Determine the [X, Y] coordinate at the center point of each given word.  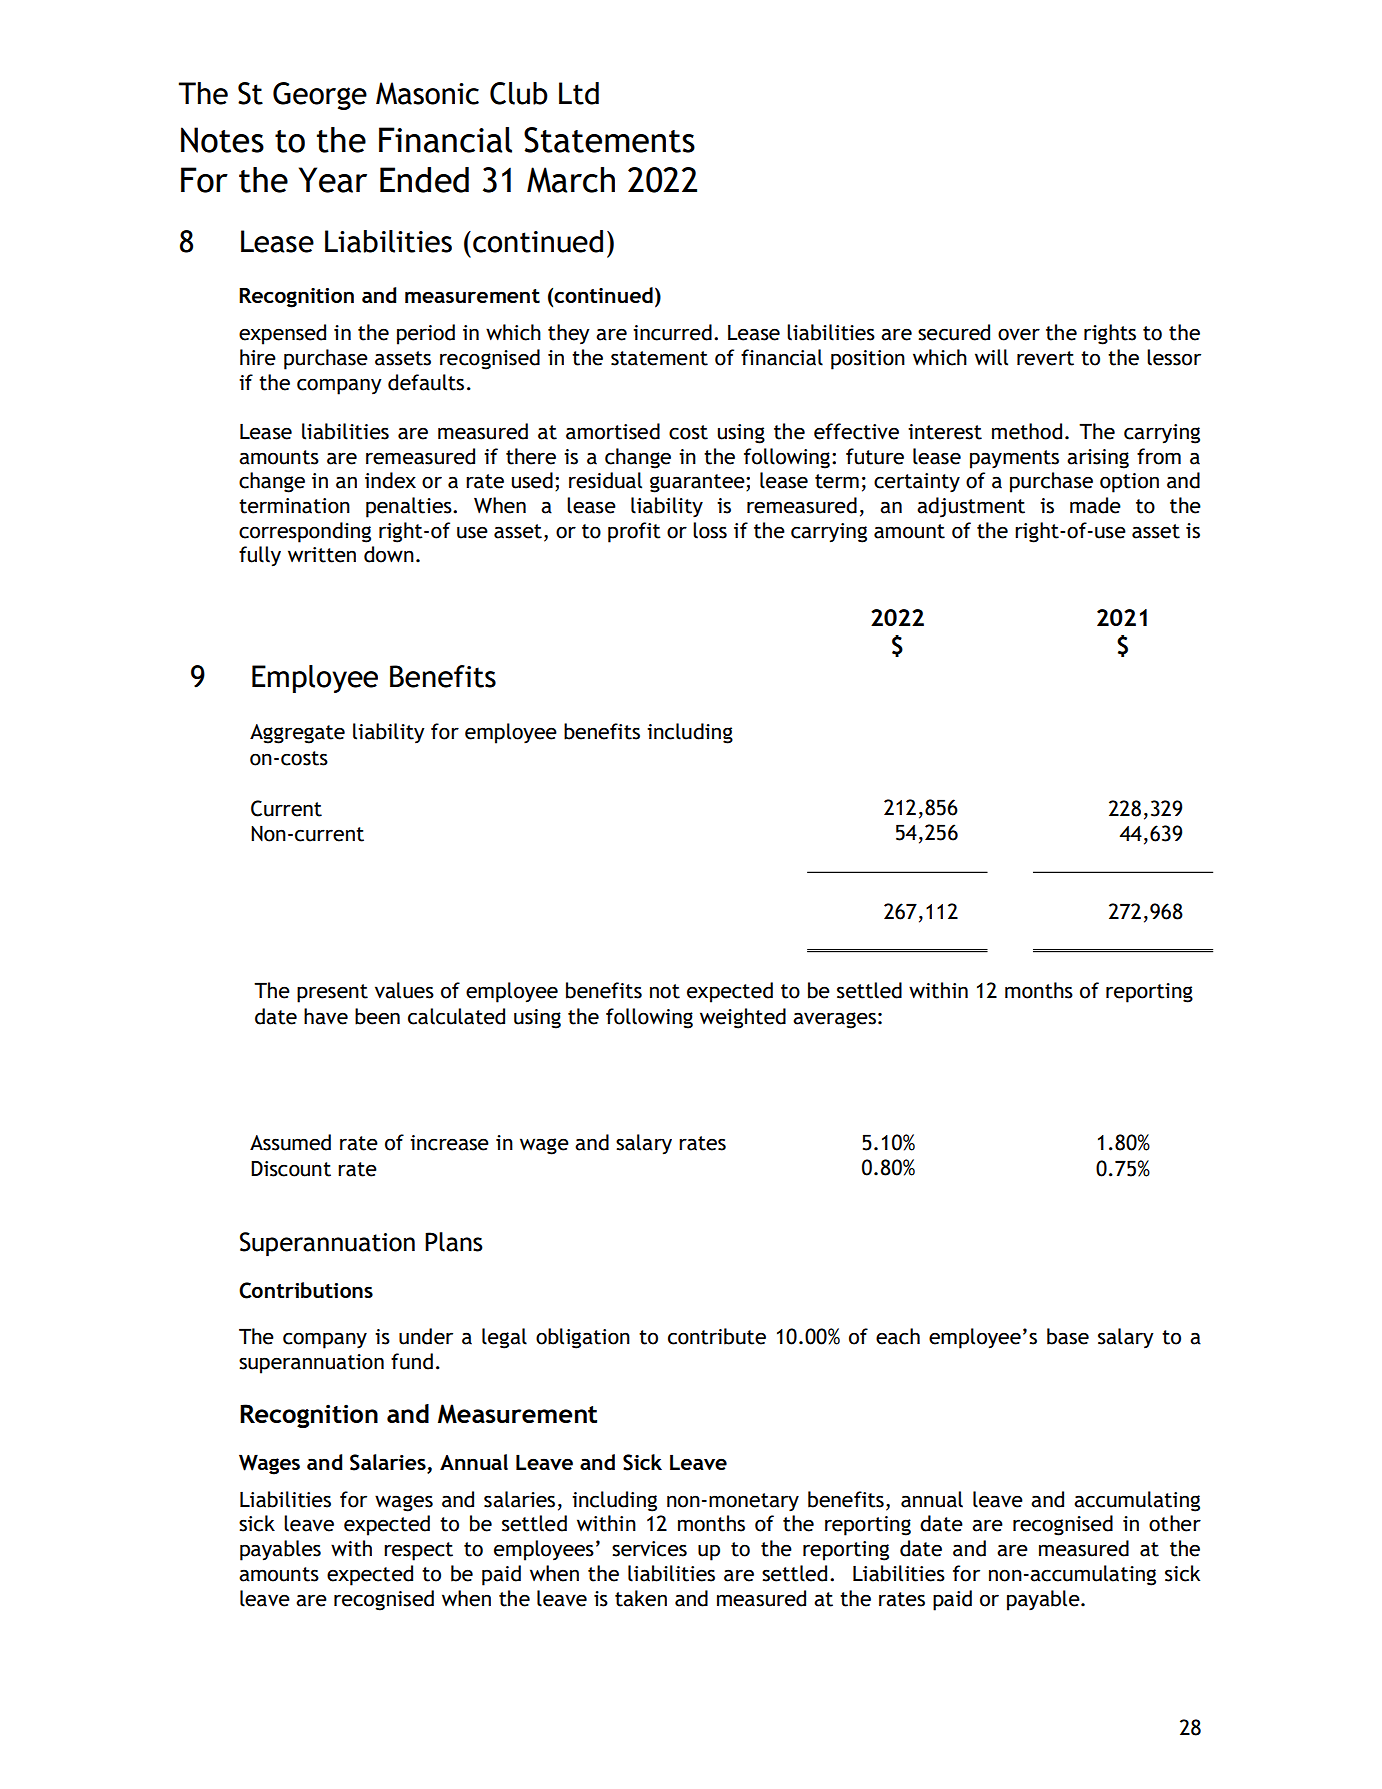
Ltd [579, 93]
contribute [717, 1336]
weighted [743, 1018]
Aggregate [297, 734]
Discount [291, 1169]
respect [418, 1551]
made [1095, 505]
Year [333, 180]
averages [834, 1020]
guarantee [698, 483]
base [1068, 1336]
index [390, 480]
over [1019, 334]
